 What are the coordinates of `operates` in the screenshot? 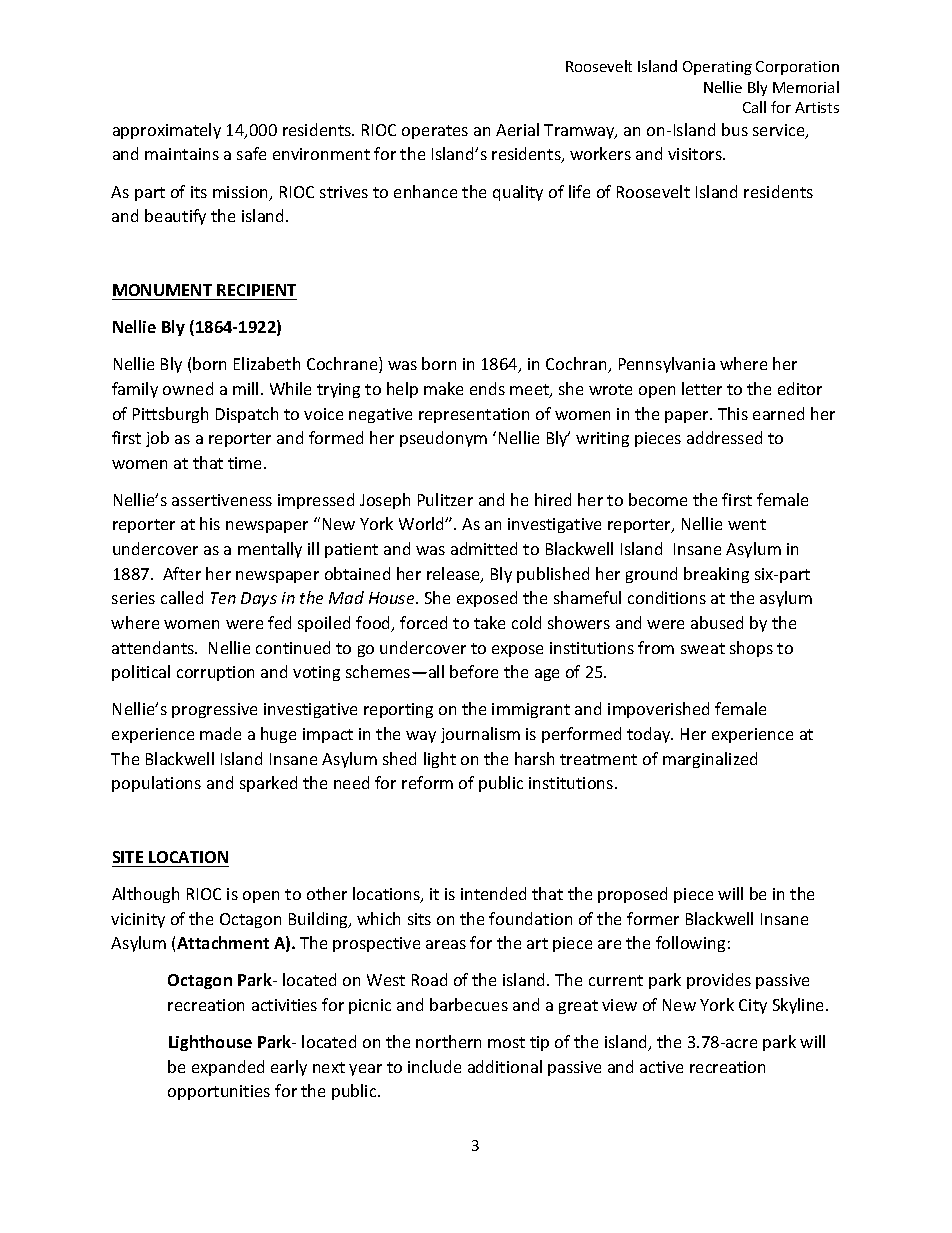 It's located at (435, 132).
